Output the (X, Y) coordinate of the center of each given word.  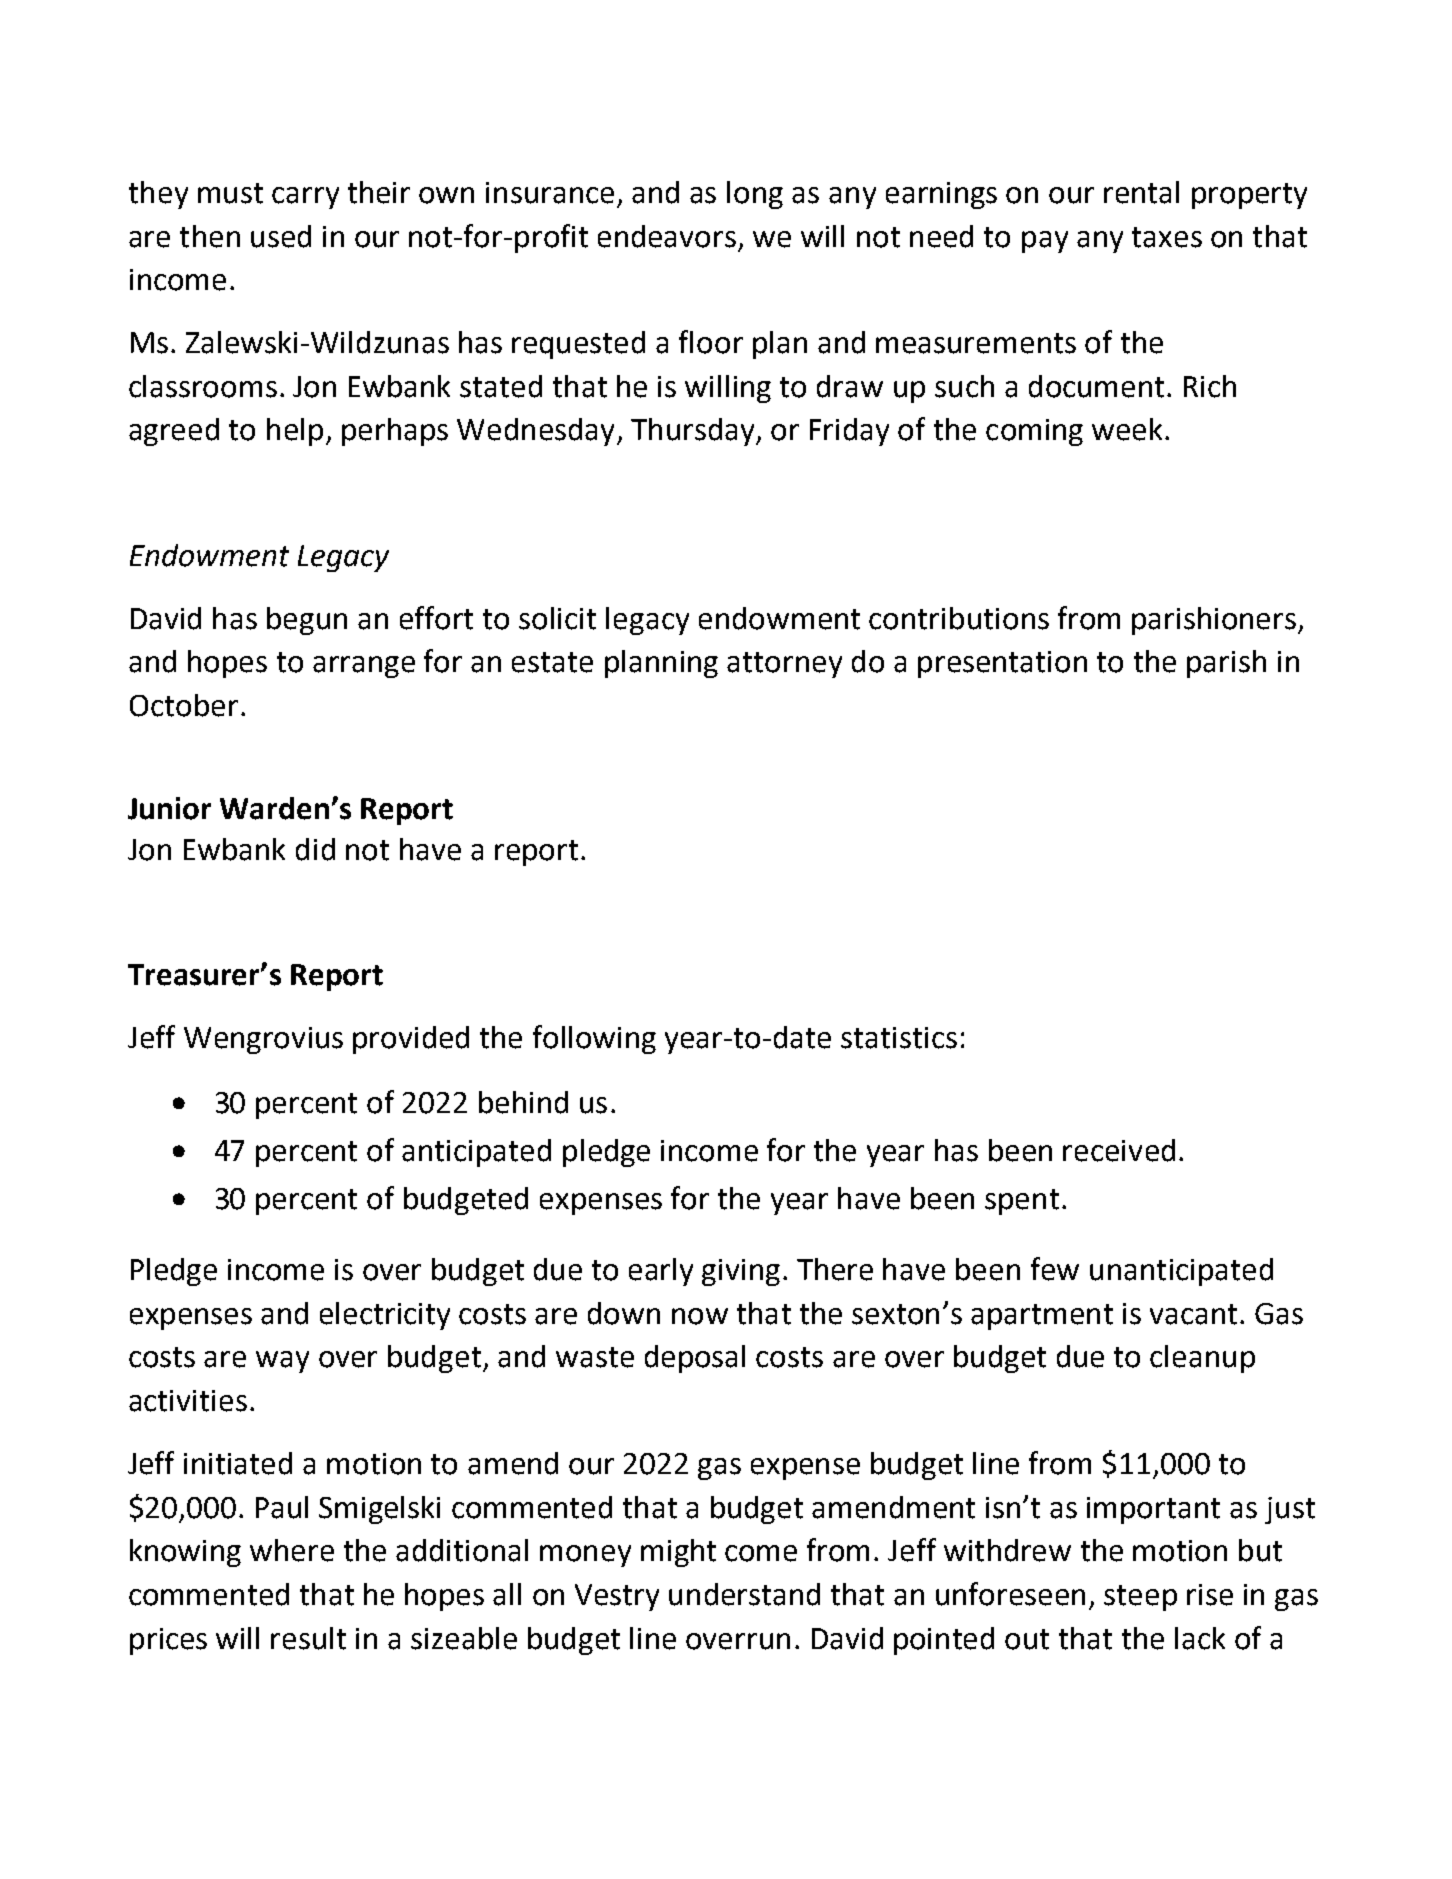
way (282, 1362)
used (281, 236)
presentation (1002, 664)
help (295, 432)
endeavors (667, 236)
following (594, 1039)
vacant (1193, 1314)
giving (741, 1272)
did (315, 849)
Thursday (694, 432)
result (308, 1638)
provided (411, 1040)
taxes (1167, 237)
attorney (784, 665)
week (1129, 429)
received (1119, 1150)
